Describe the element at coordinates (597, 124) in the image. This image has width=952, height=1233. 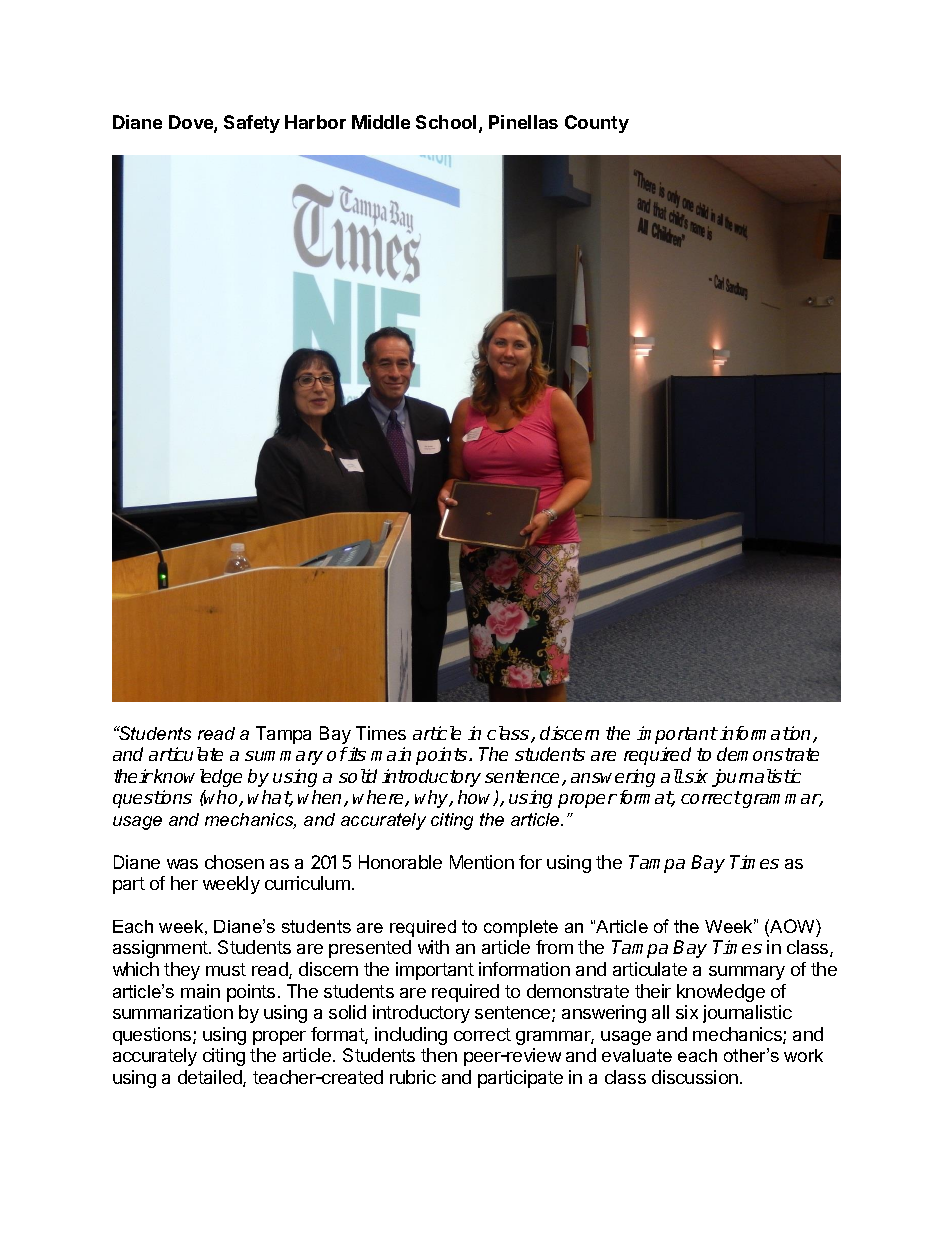
I see `County` at that location.
